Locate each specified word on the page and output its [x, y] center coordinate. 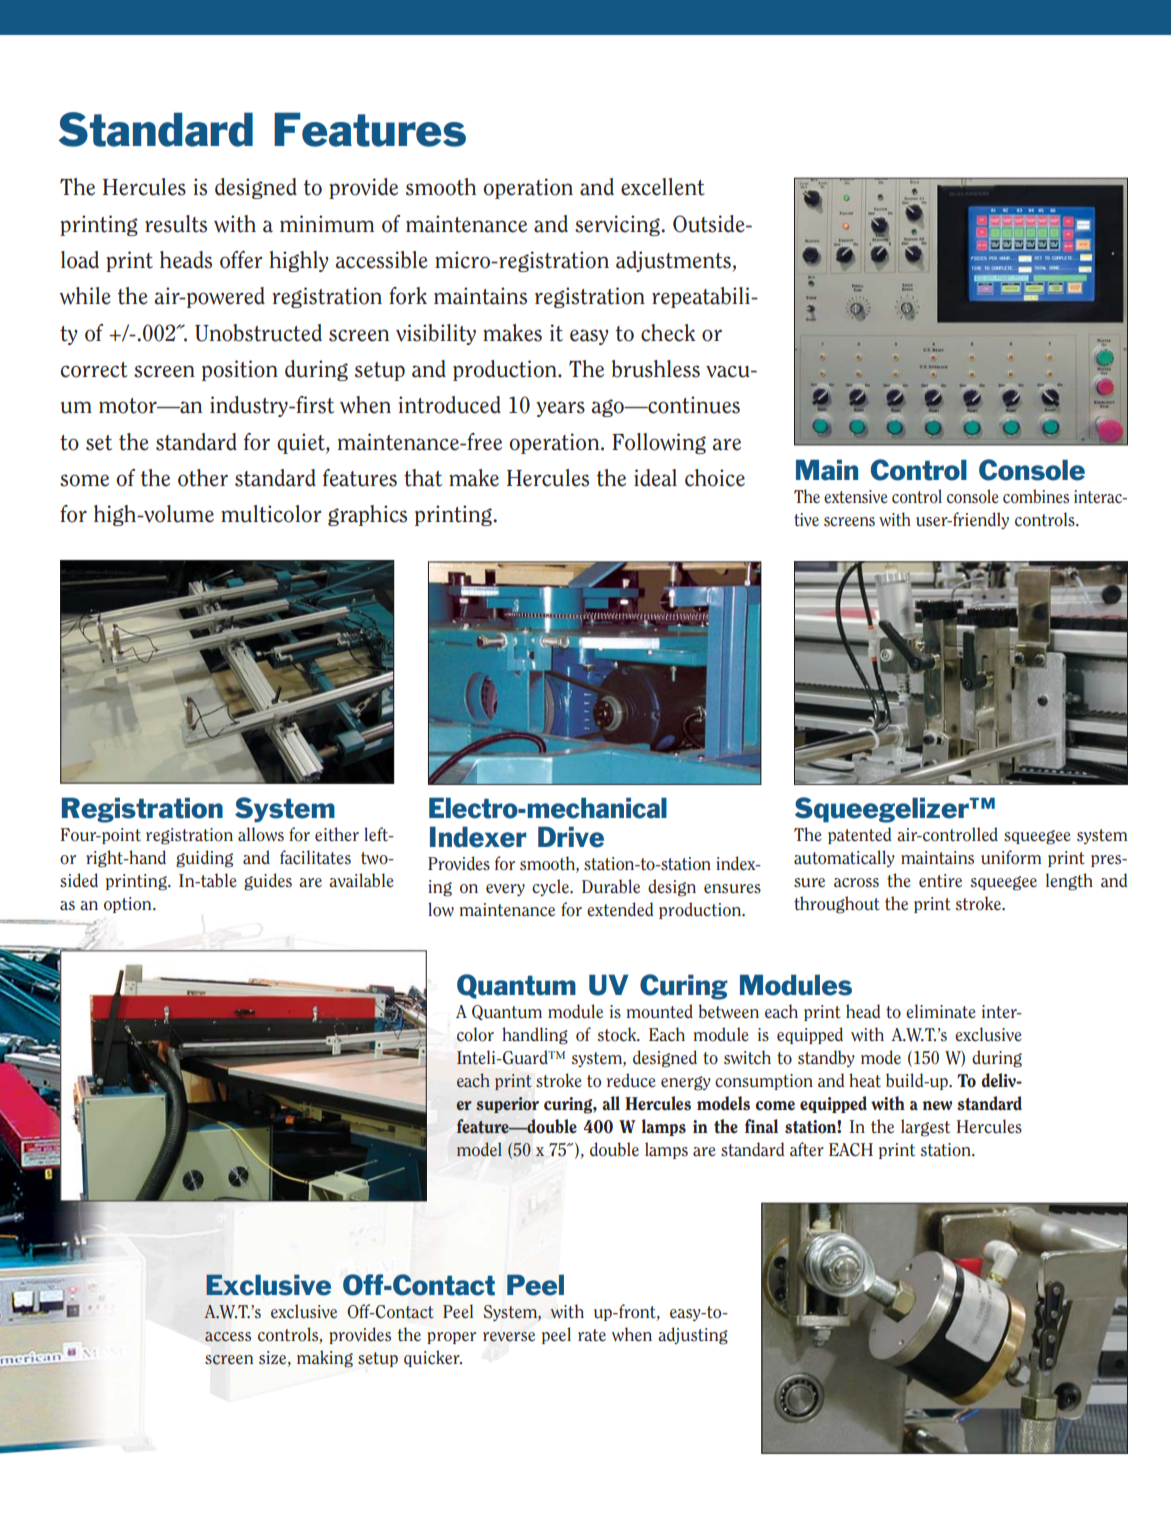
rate [592, 1335]
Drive [571, 837]
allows [261, 834]
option [129, 905]
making [325, 1359]
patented [859, 835]
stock [618, 1034]
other [203, 478]
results [176, 224]
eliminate [941, 1011]
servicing [618, 225]
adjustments [674, 261]
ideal [655, 478]
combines [1036, 496]
